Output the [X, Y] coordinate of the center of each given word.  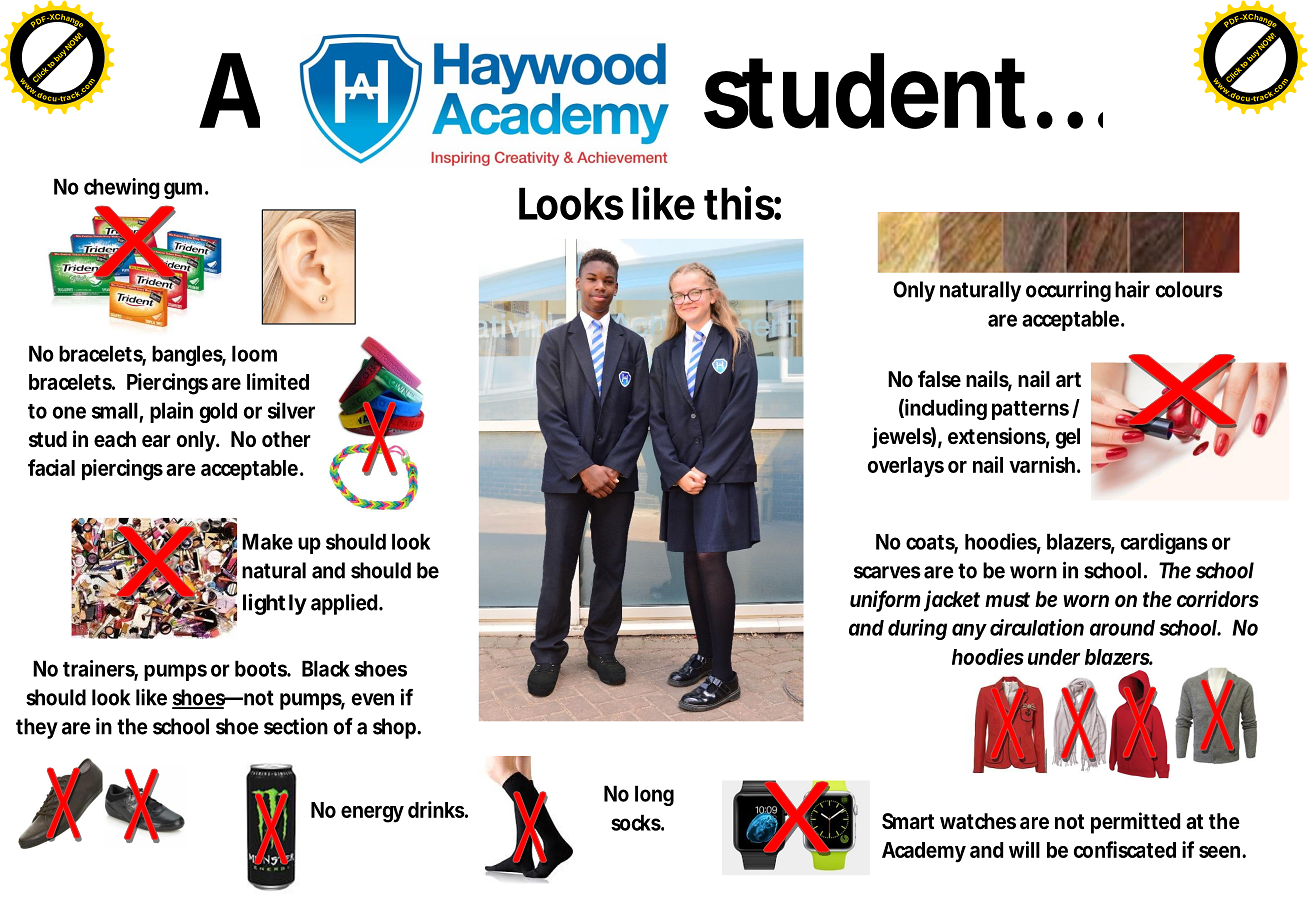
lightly [275, 604]
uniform [885, 600]
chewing [122, 188]
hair [1132, 289]
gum [185, 190]
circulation [1037, 627]
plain [171, 412]
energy [372, 814]
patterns [1030, 410]
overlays [906, 467]
